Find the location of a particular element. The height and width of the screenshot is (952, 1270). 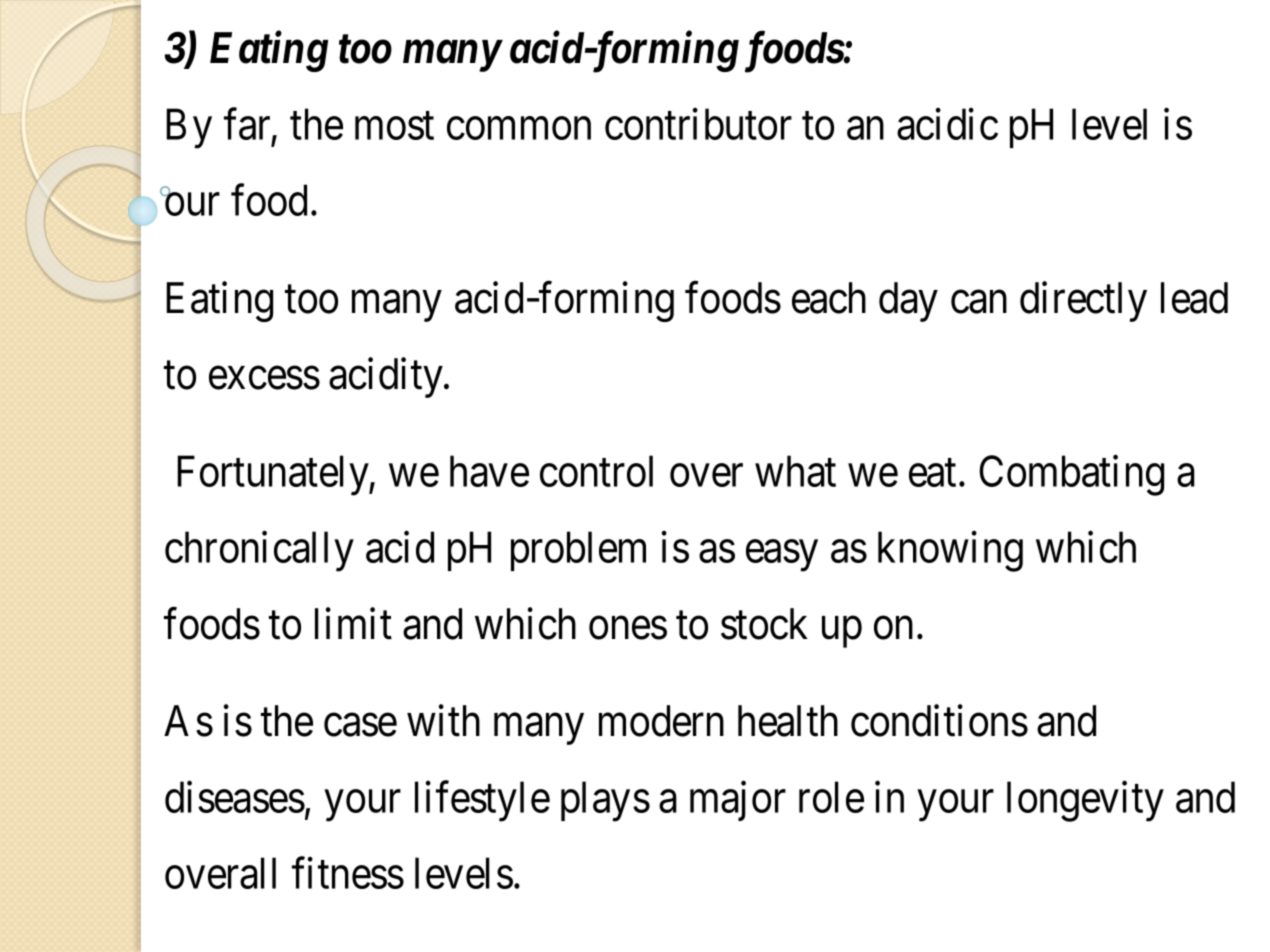

most is located at coordinates (394, 126).
